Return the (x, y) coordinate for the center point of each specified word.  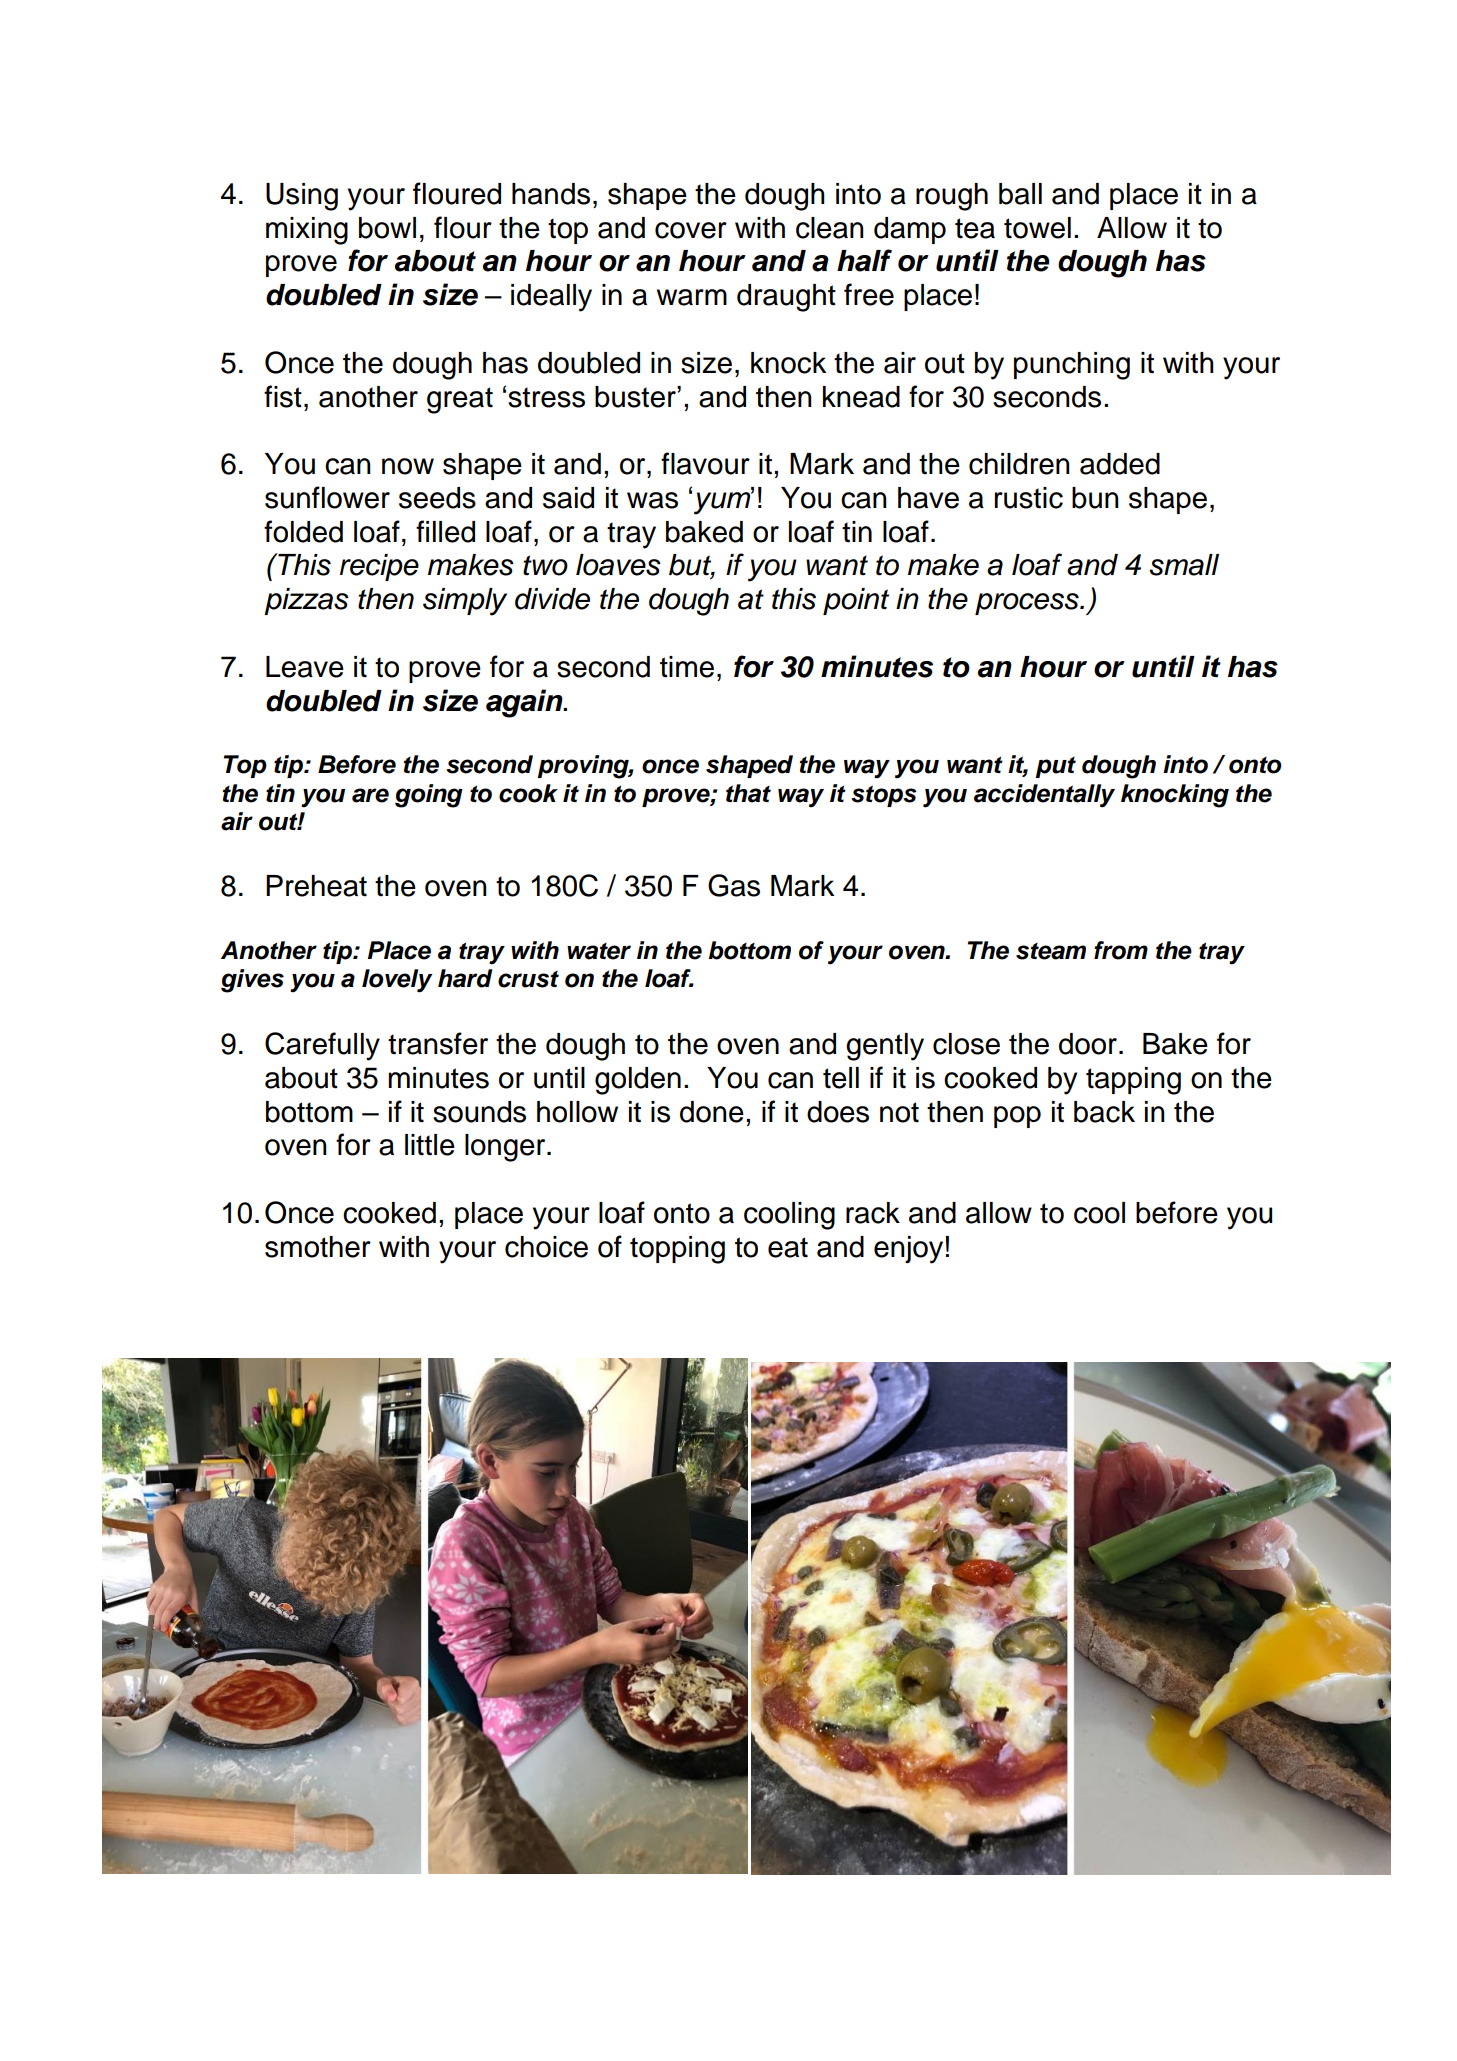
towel (1037, 228)
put (1055, 767)
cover (691, 230)
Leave (305, 667)
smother (318, 1247)
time (687, 667)
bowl (387, 228)
